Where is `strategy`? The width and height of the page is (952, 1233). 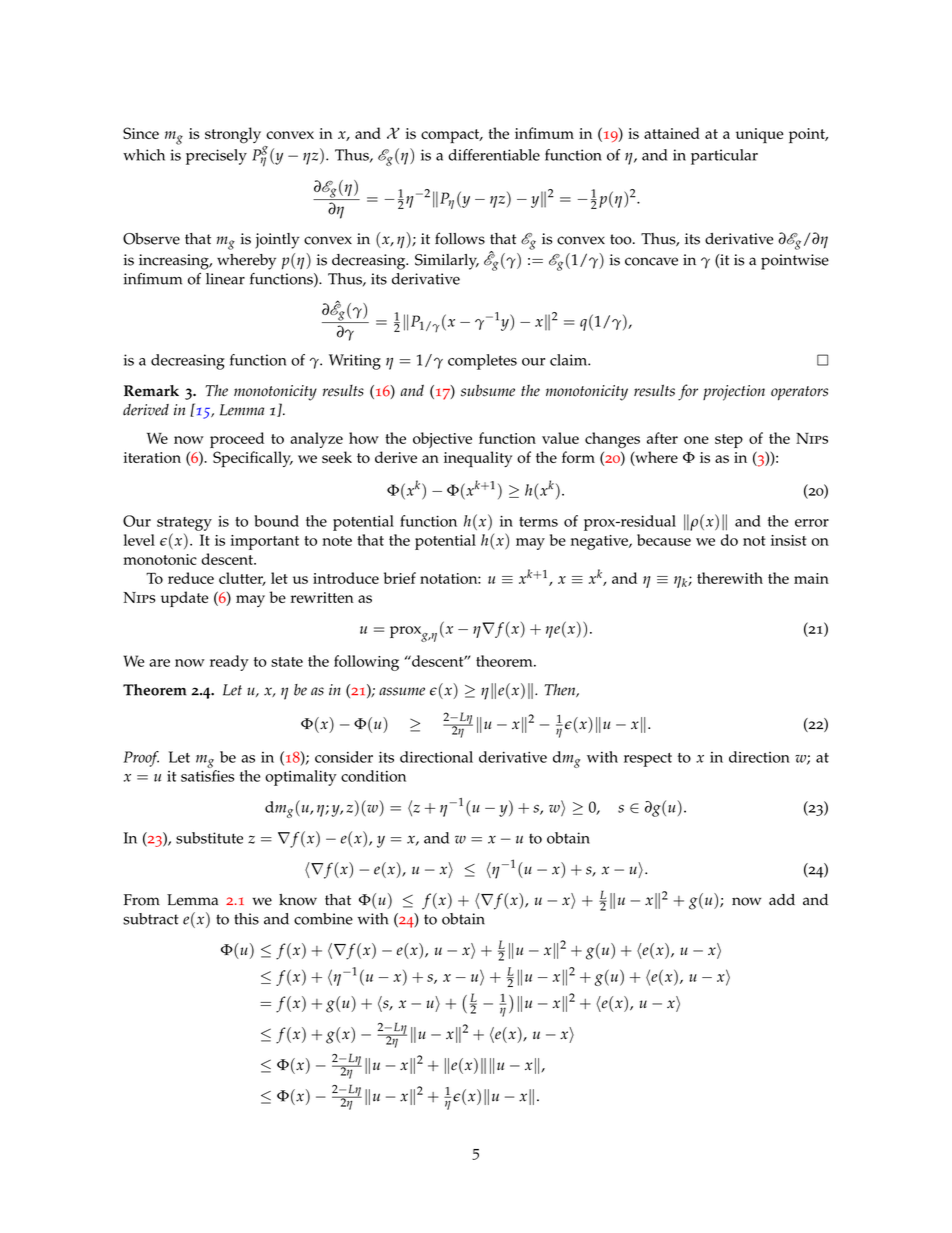 strategy is located at coordinates (184, 524).
